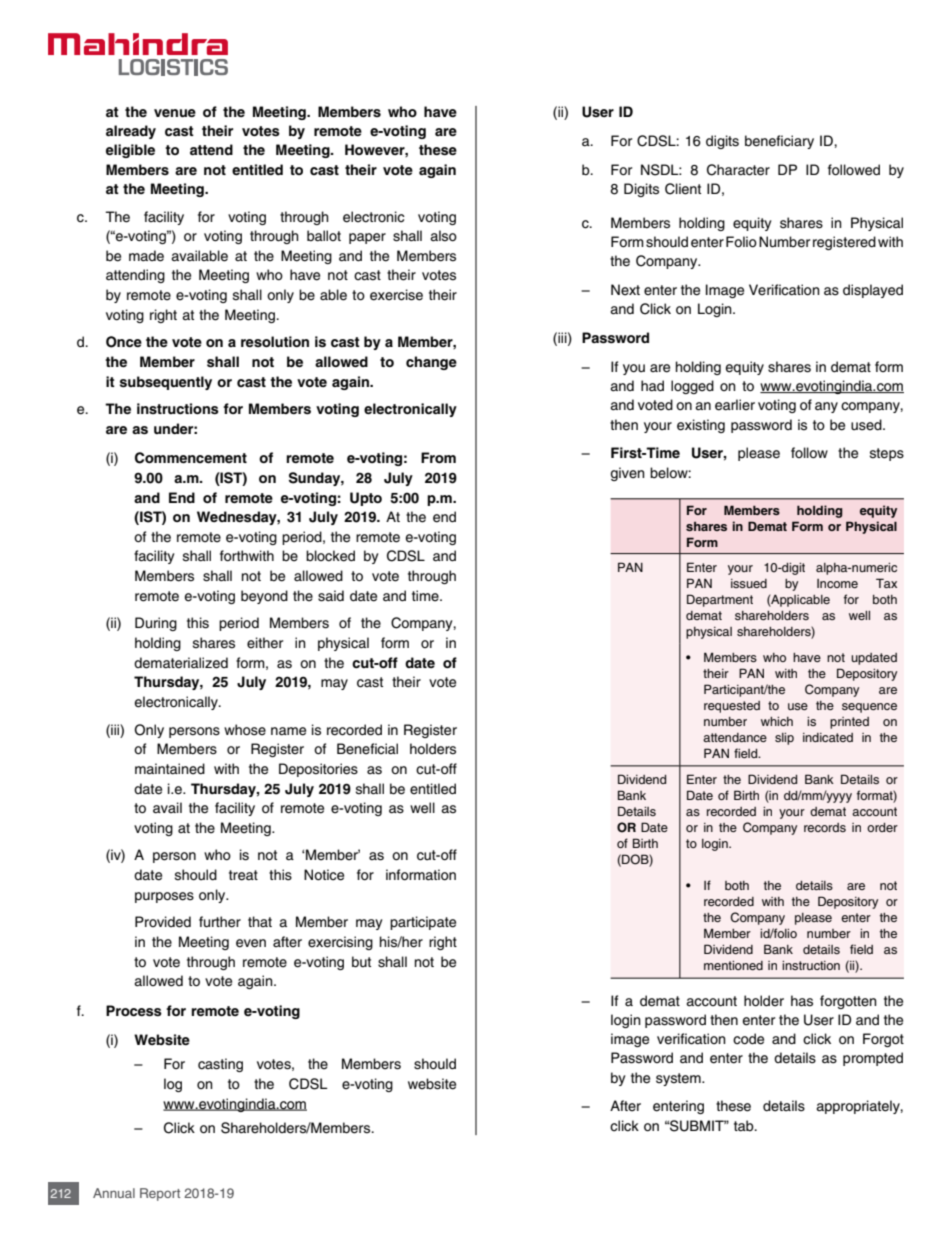  What do you see at coordinates (745, 1126) in the document?
I see `tab` at bounding box center [745, 1126].
